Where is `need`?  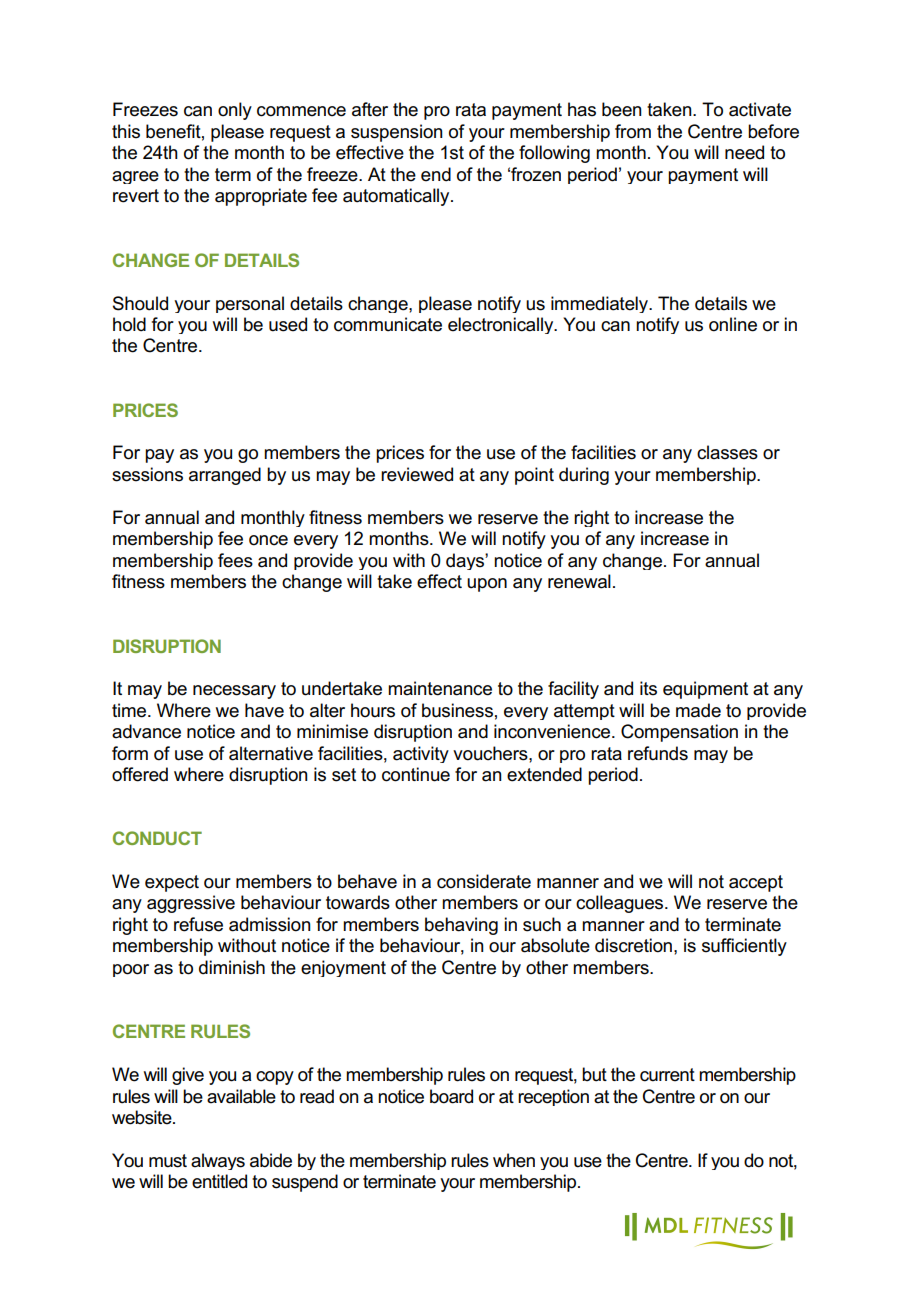
need is located at coordinates (744, 152).
